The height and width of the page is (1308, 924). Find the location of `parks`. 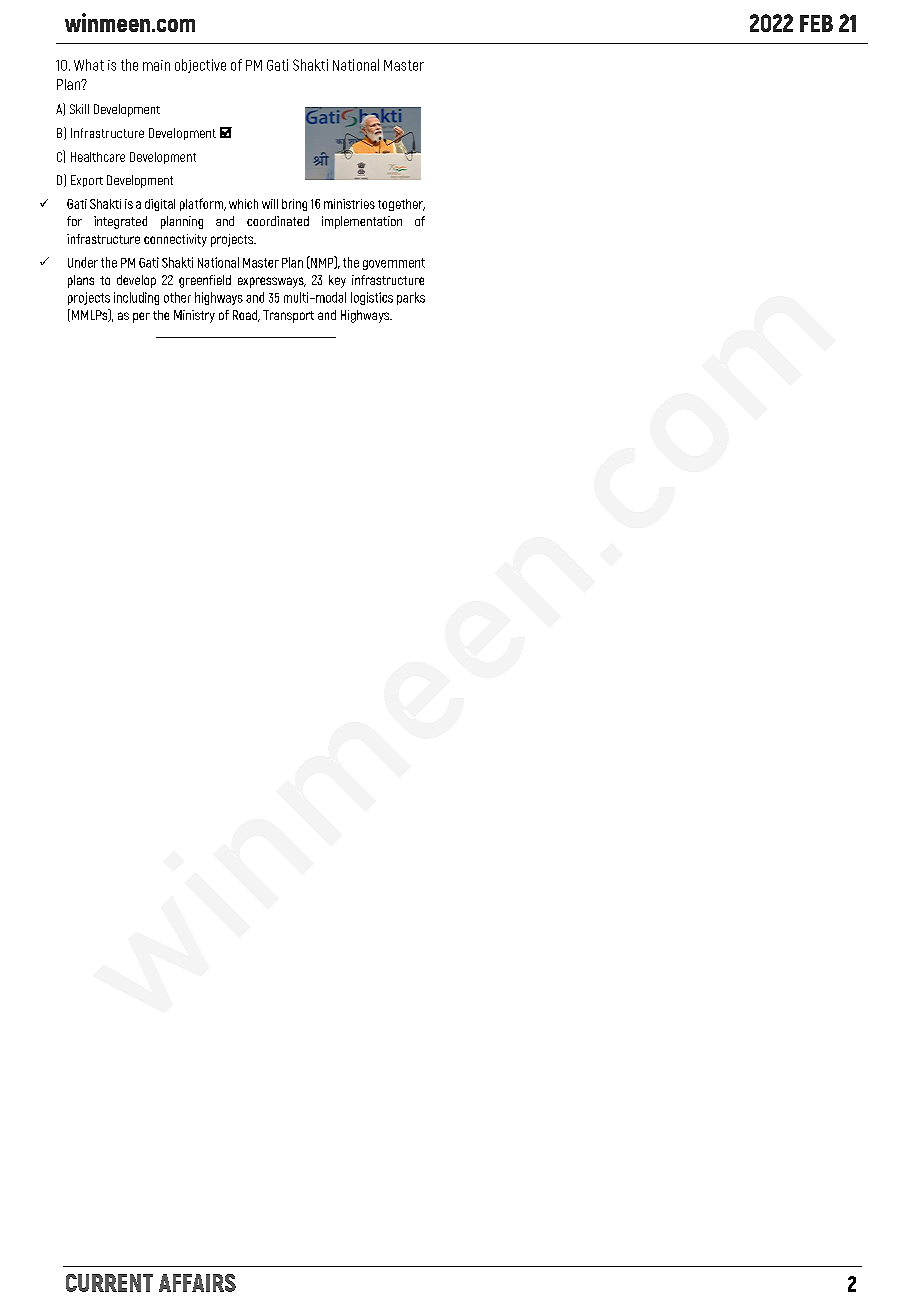

parks is located at coordinates (411, 298).
